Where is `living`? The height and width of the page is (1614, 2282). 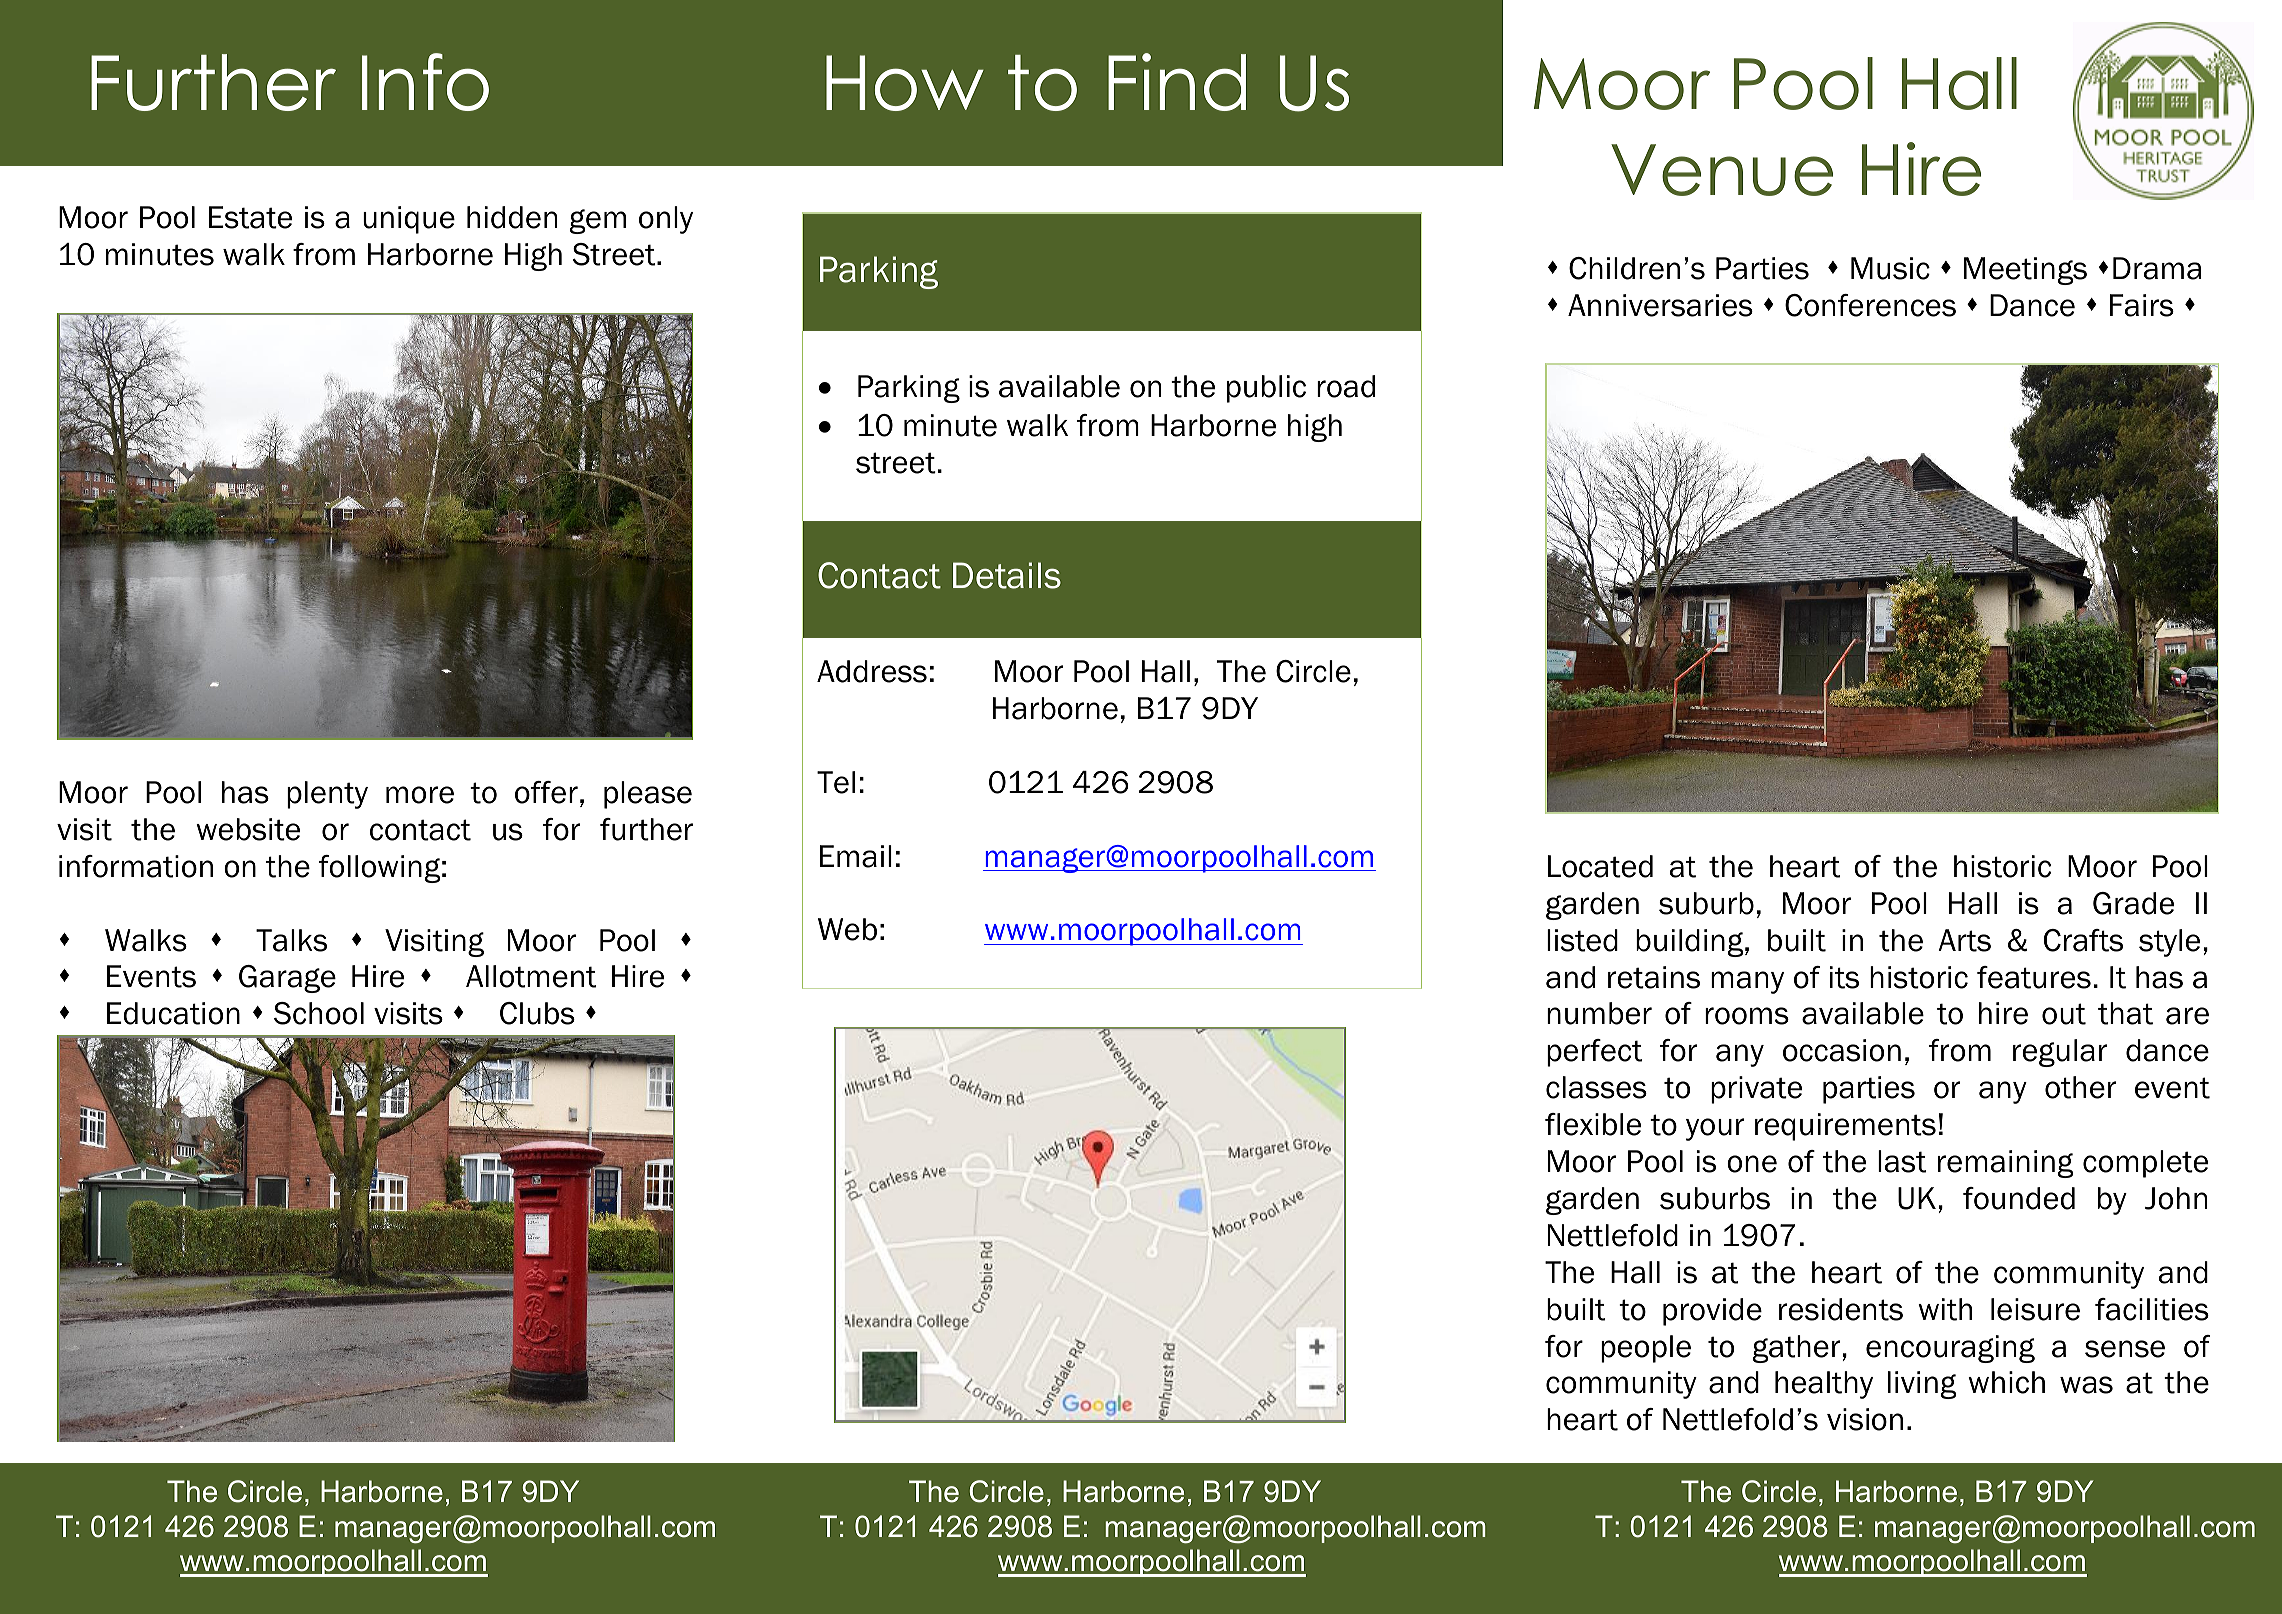 living is located at coordinates (1922, 1385).
